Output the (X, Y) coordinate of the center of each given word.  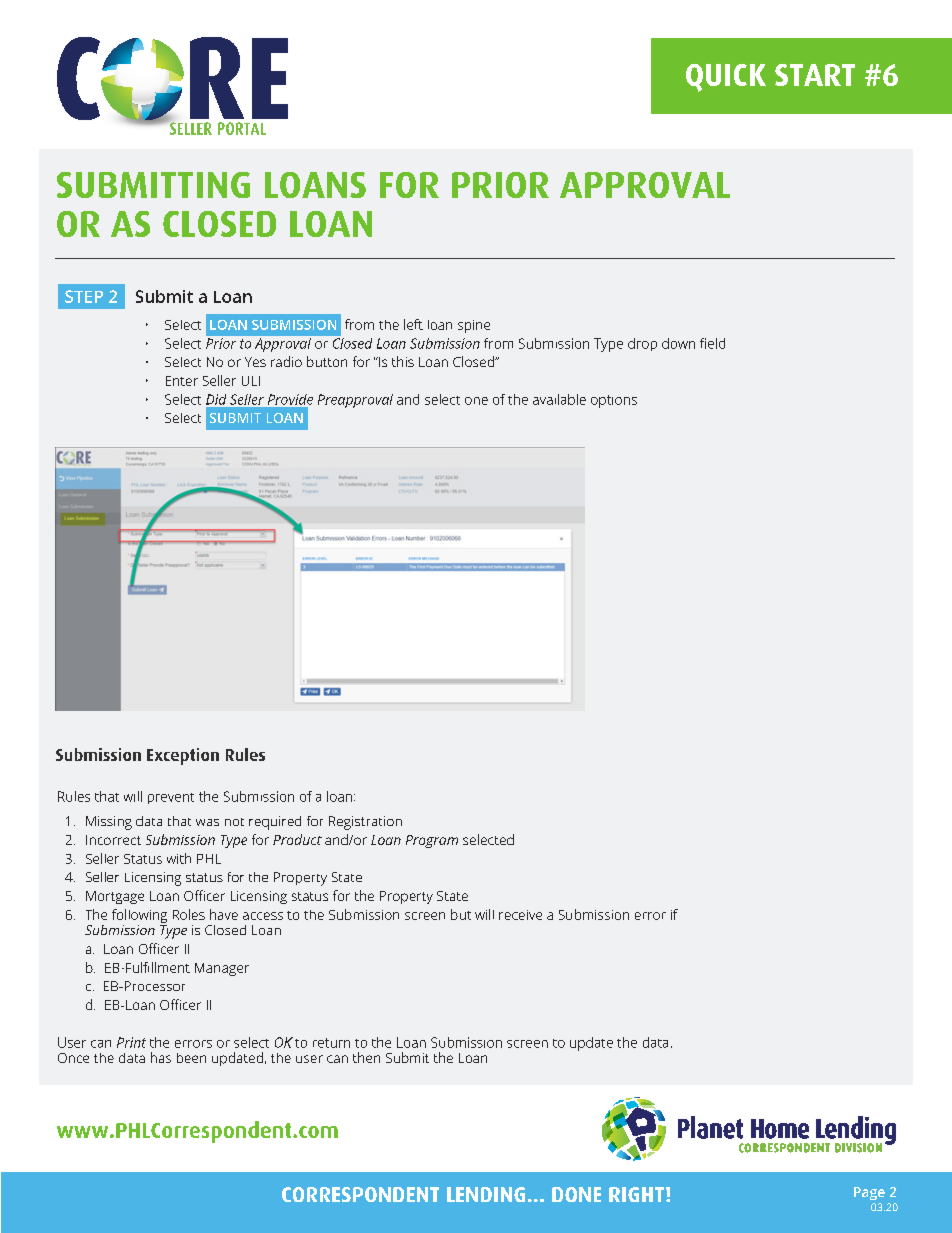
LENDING (486, 1194)
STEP (84, 296)
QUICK (726, 78)
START (815, 75)
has (161, 1057)
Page (869, 1193)
